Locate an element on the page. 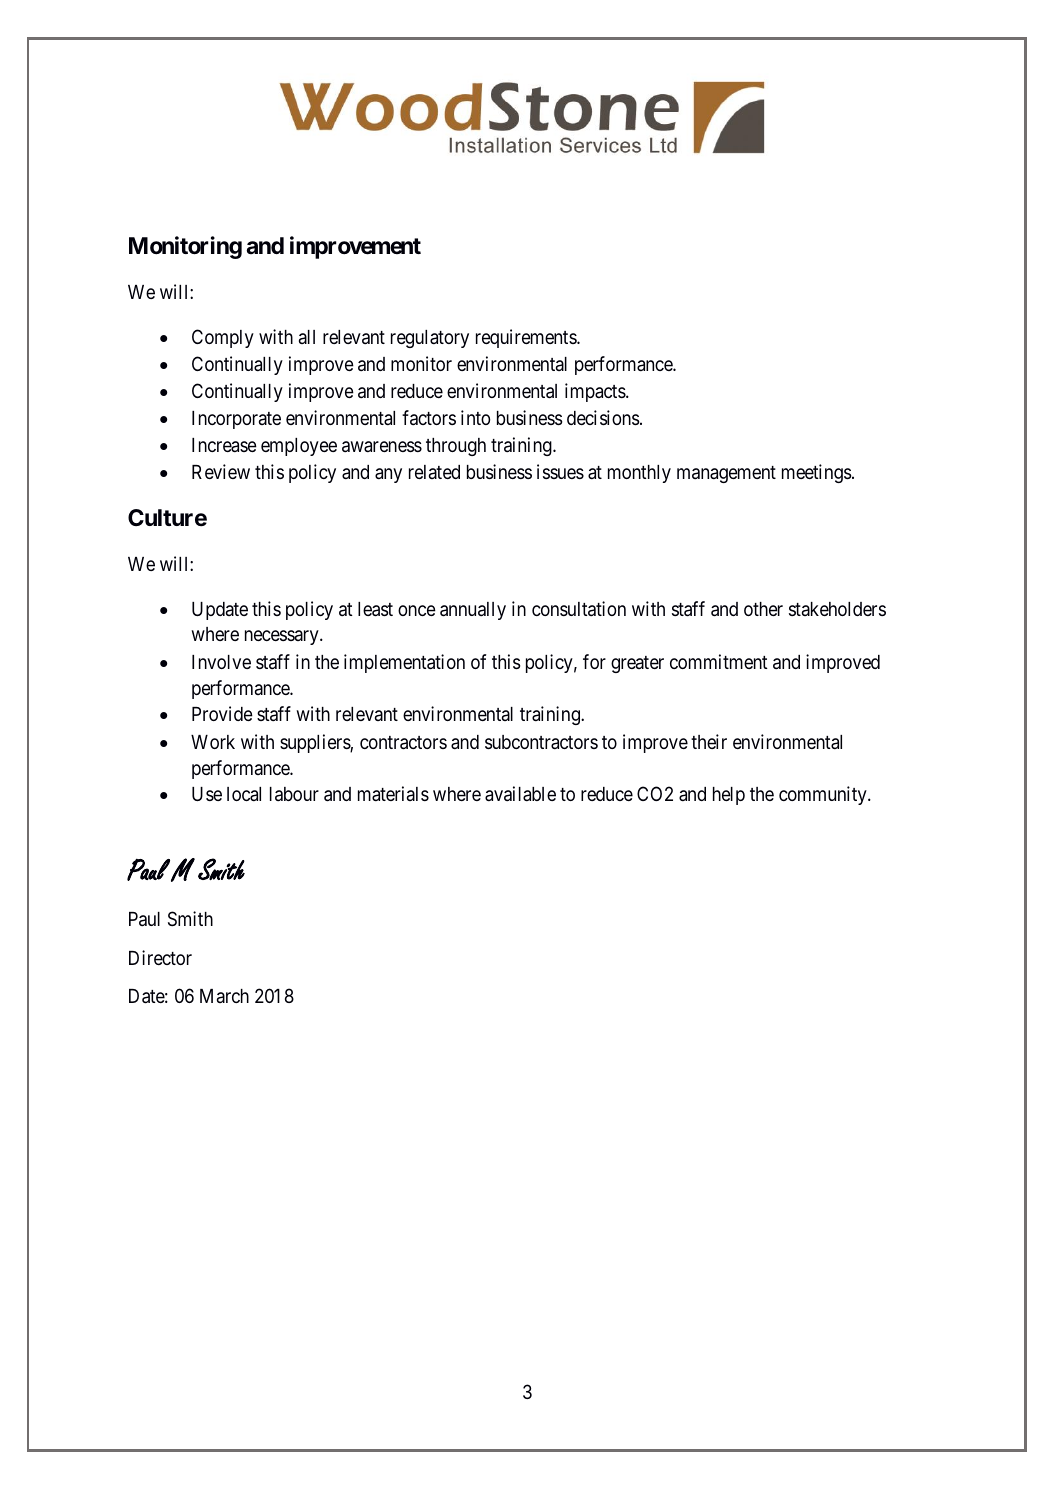 The height and width of the image is (1490, 1054). requirements is located at coordinates (527, 338).
